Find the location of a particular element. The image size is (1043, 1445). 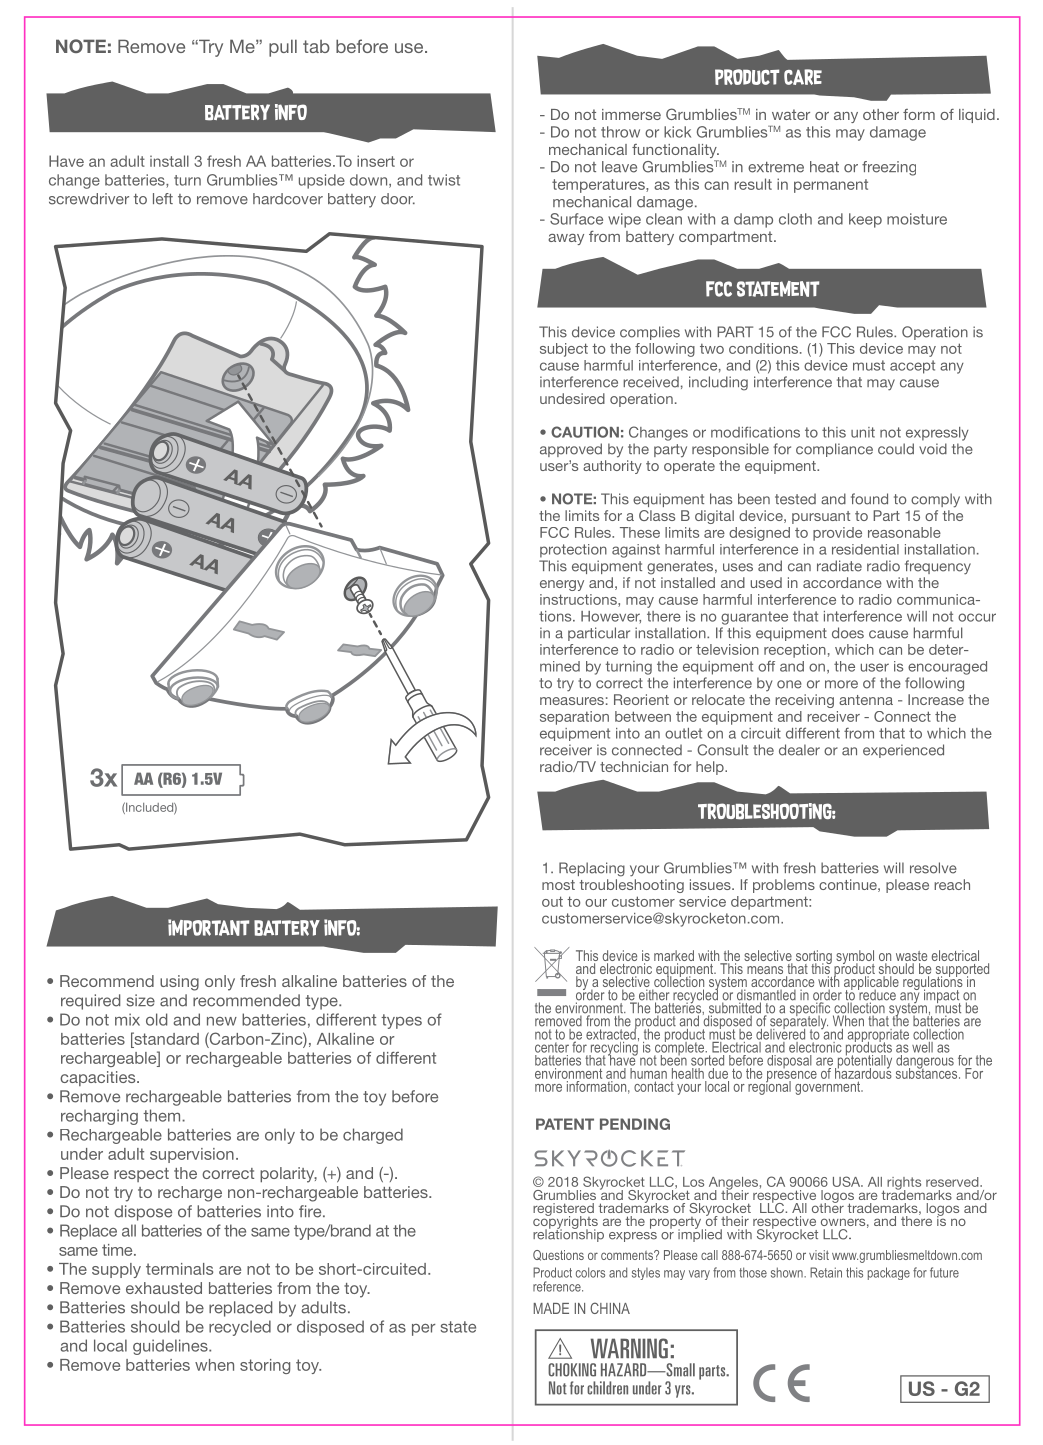

IMPORTANT is located at coordinates (208, 927).
